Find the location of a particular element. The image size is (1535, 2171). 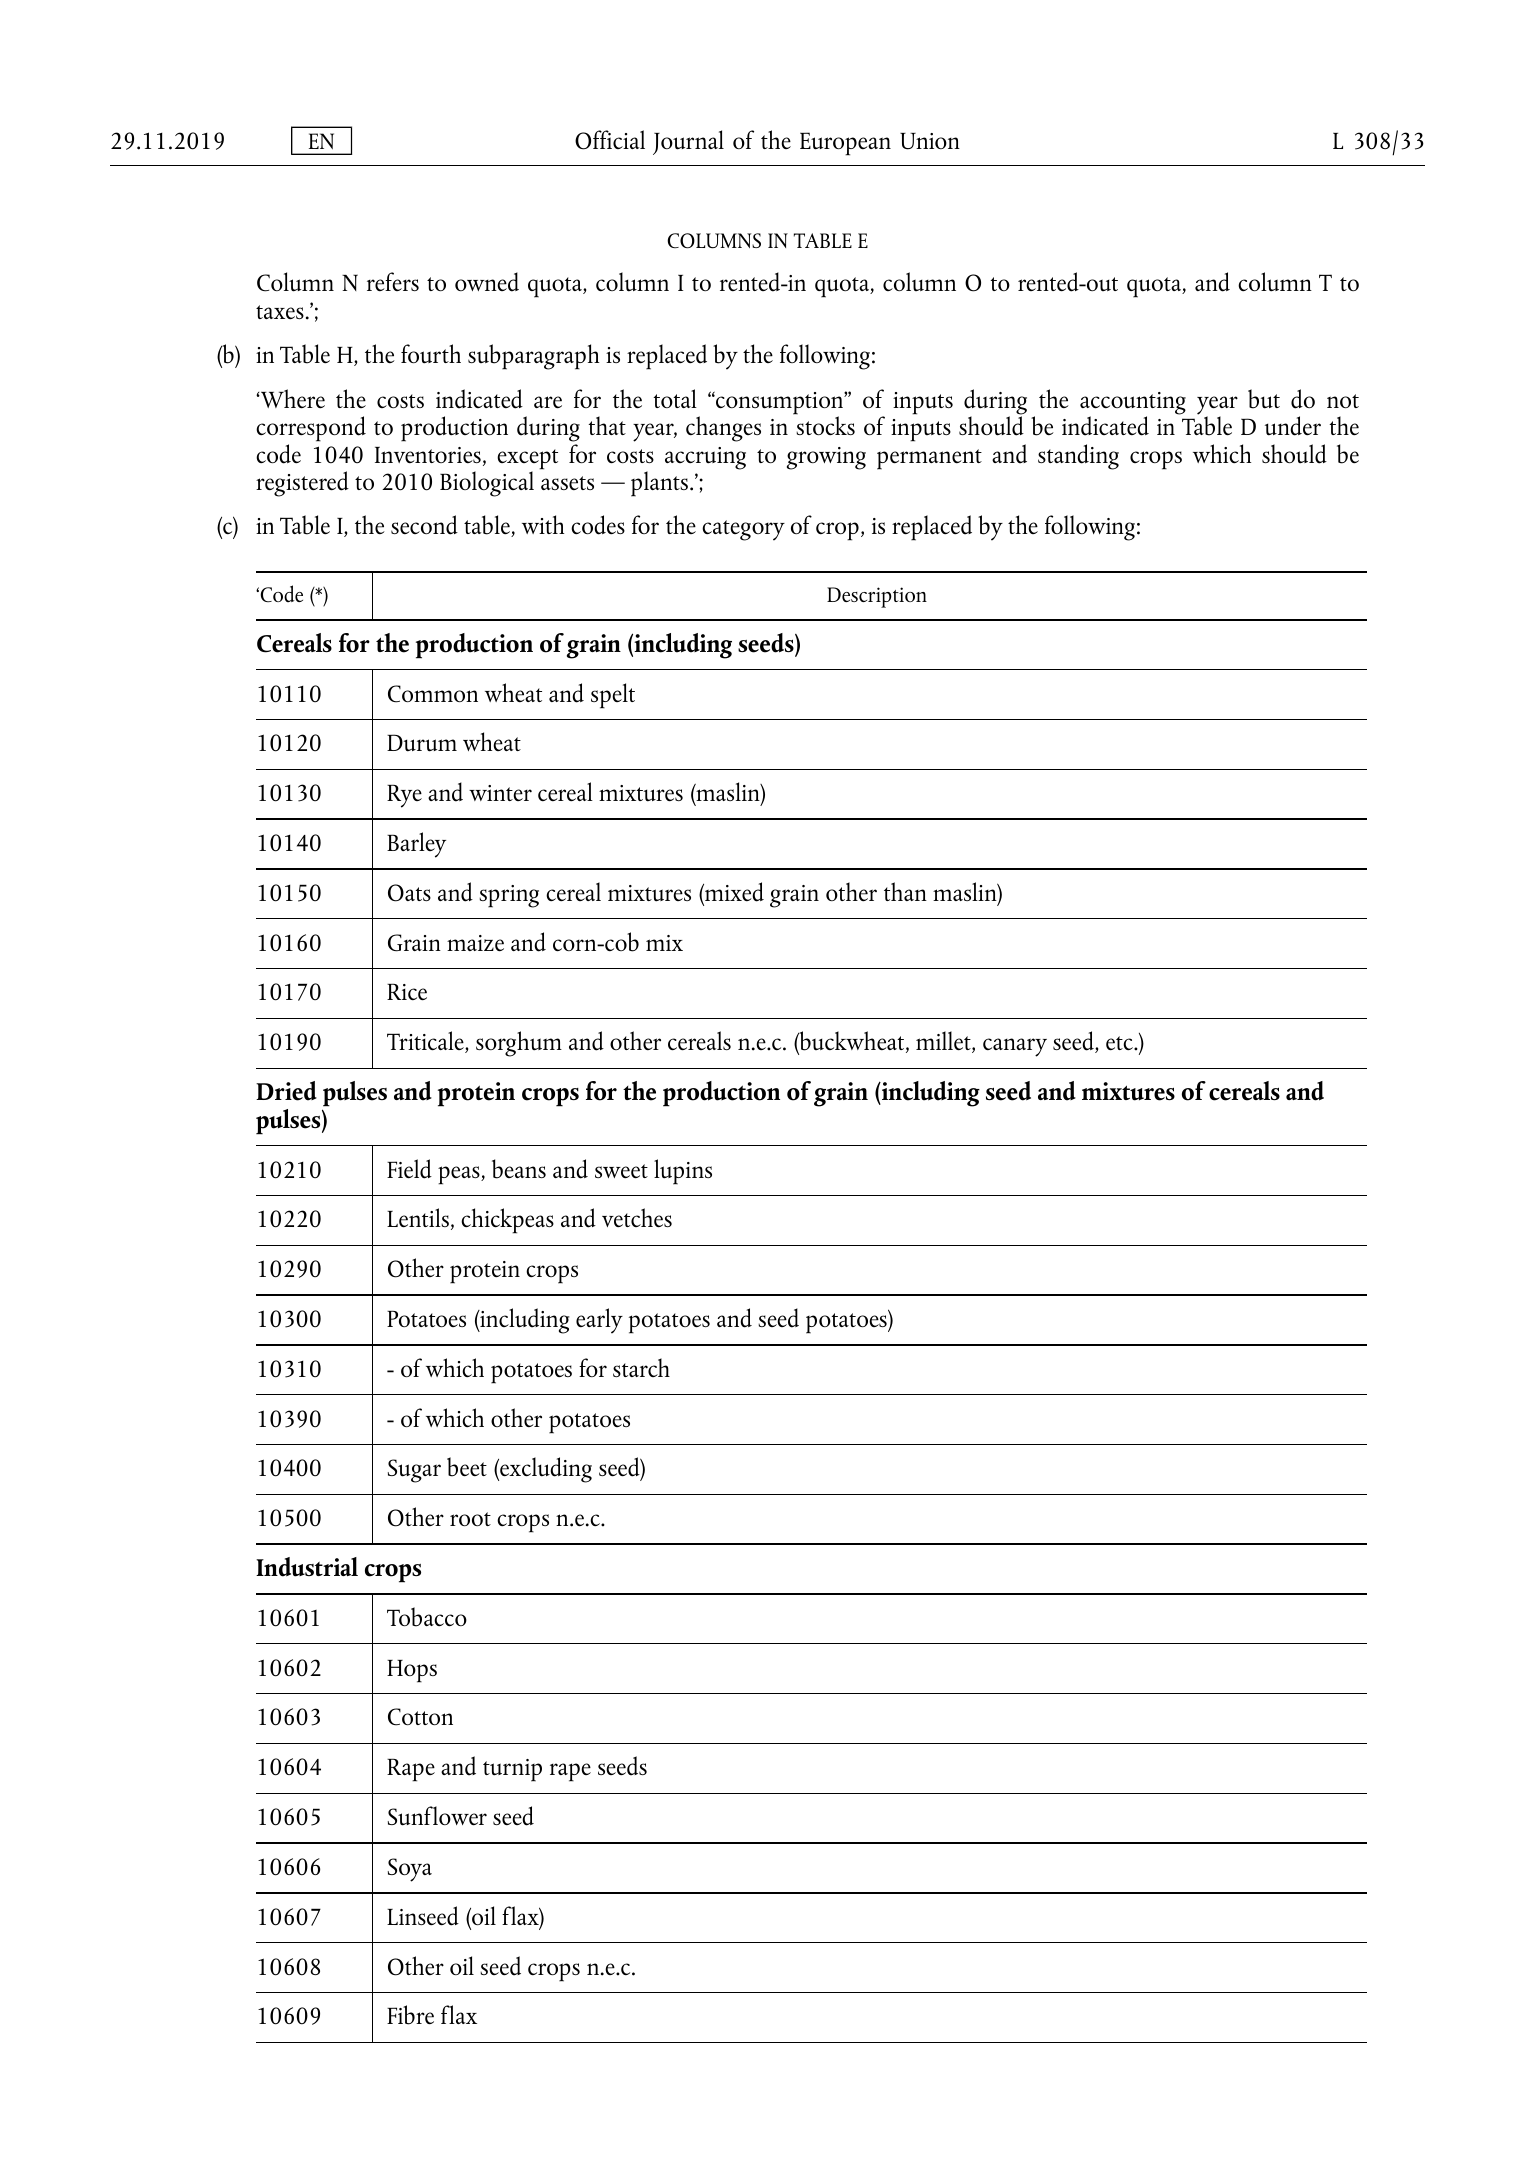

Fibre is located at coordinates (410, 2015).
